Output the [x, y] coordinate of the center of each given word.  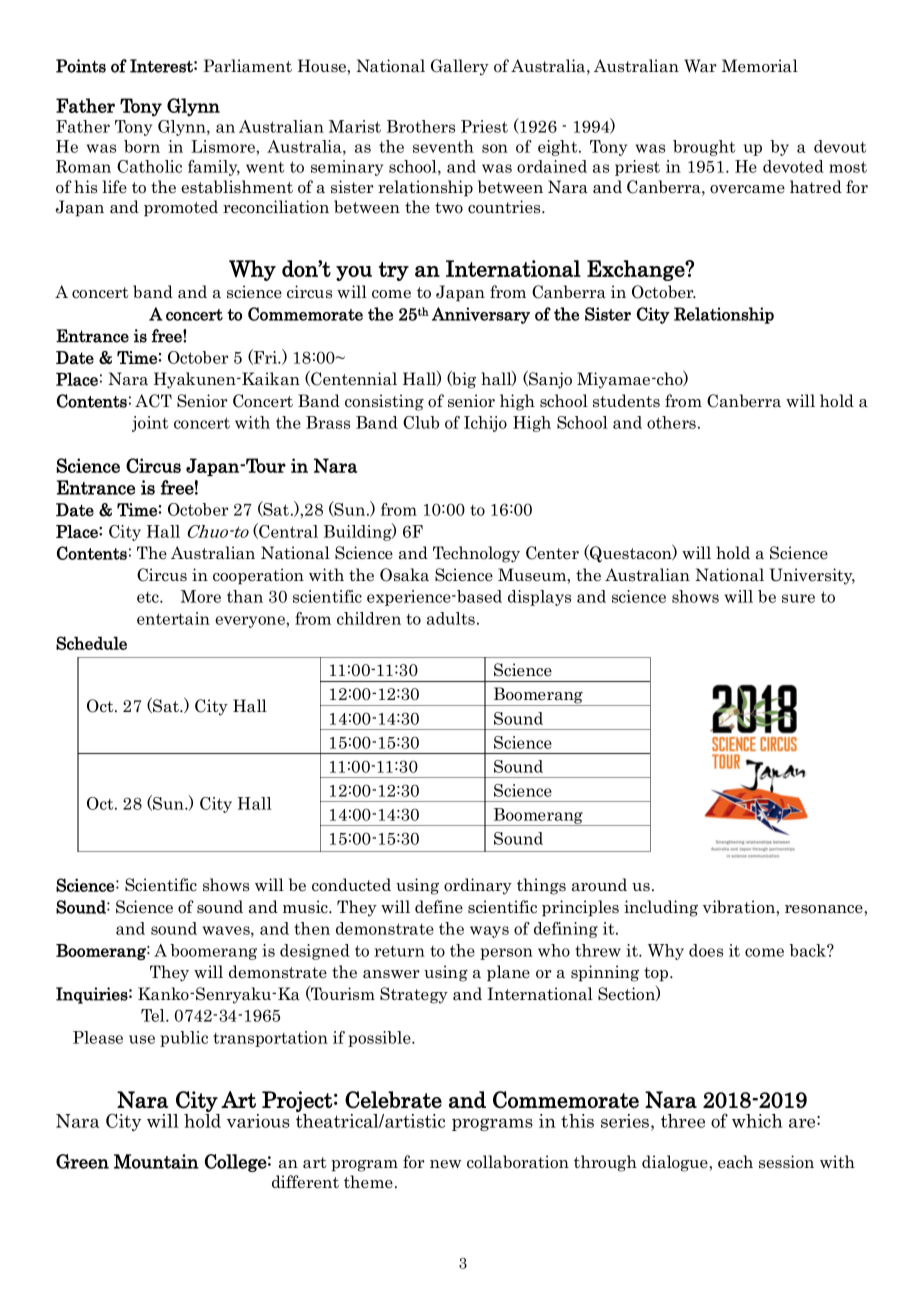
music [306, 907]
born [142, 146]
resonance [825, 909]
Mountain [156, 1161]
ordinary [478, 886]
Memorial [760, 66]
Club [421, 422]
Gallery [460, 67]
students [626, 401]
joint [150, 424]
